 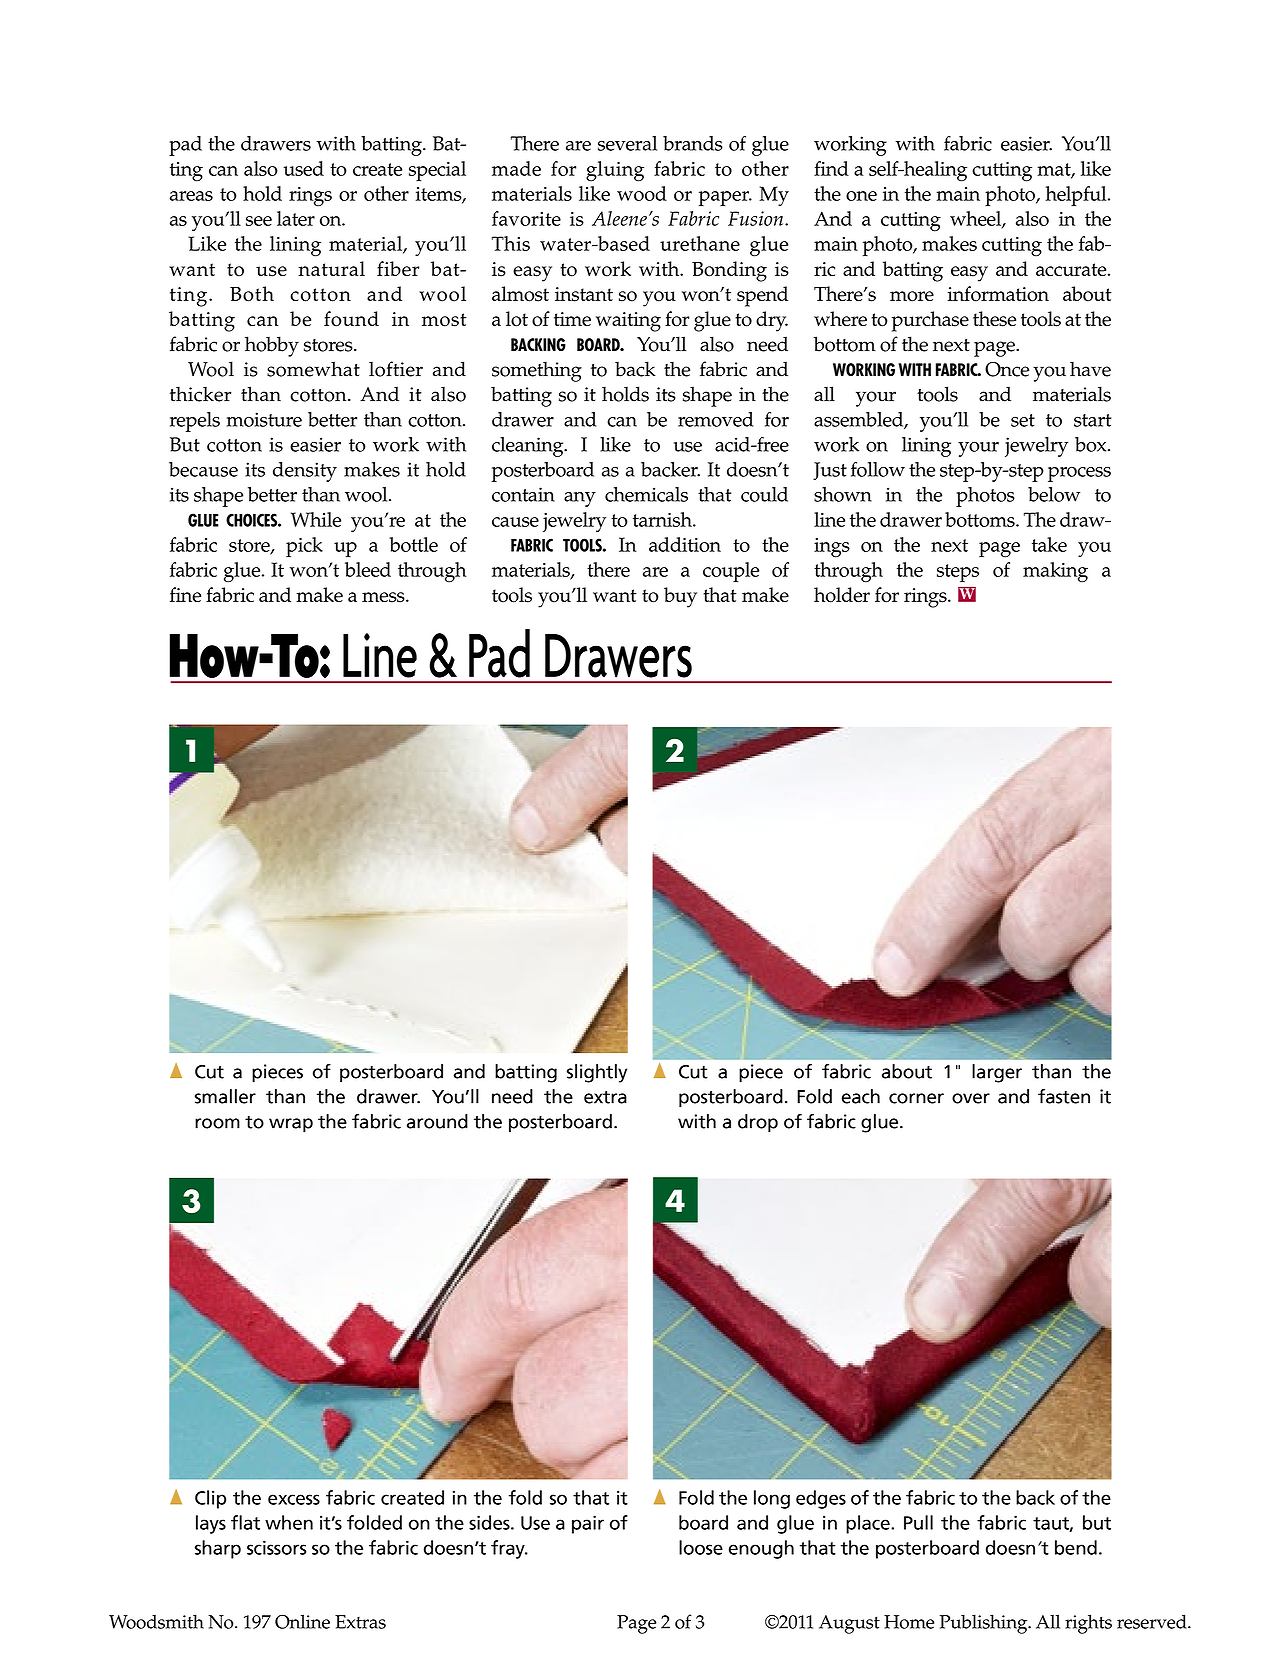 I want to click on making, so click(x=1055, y=572).
